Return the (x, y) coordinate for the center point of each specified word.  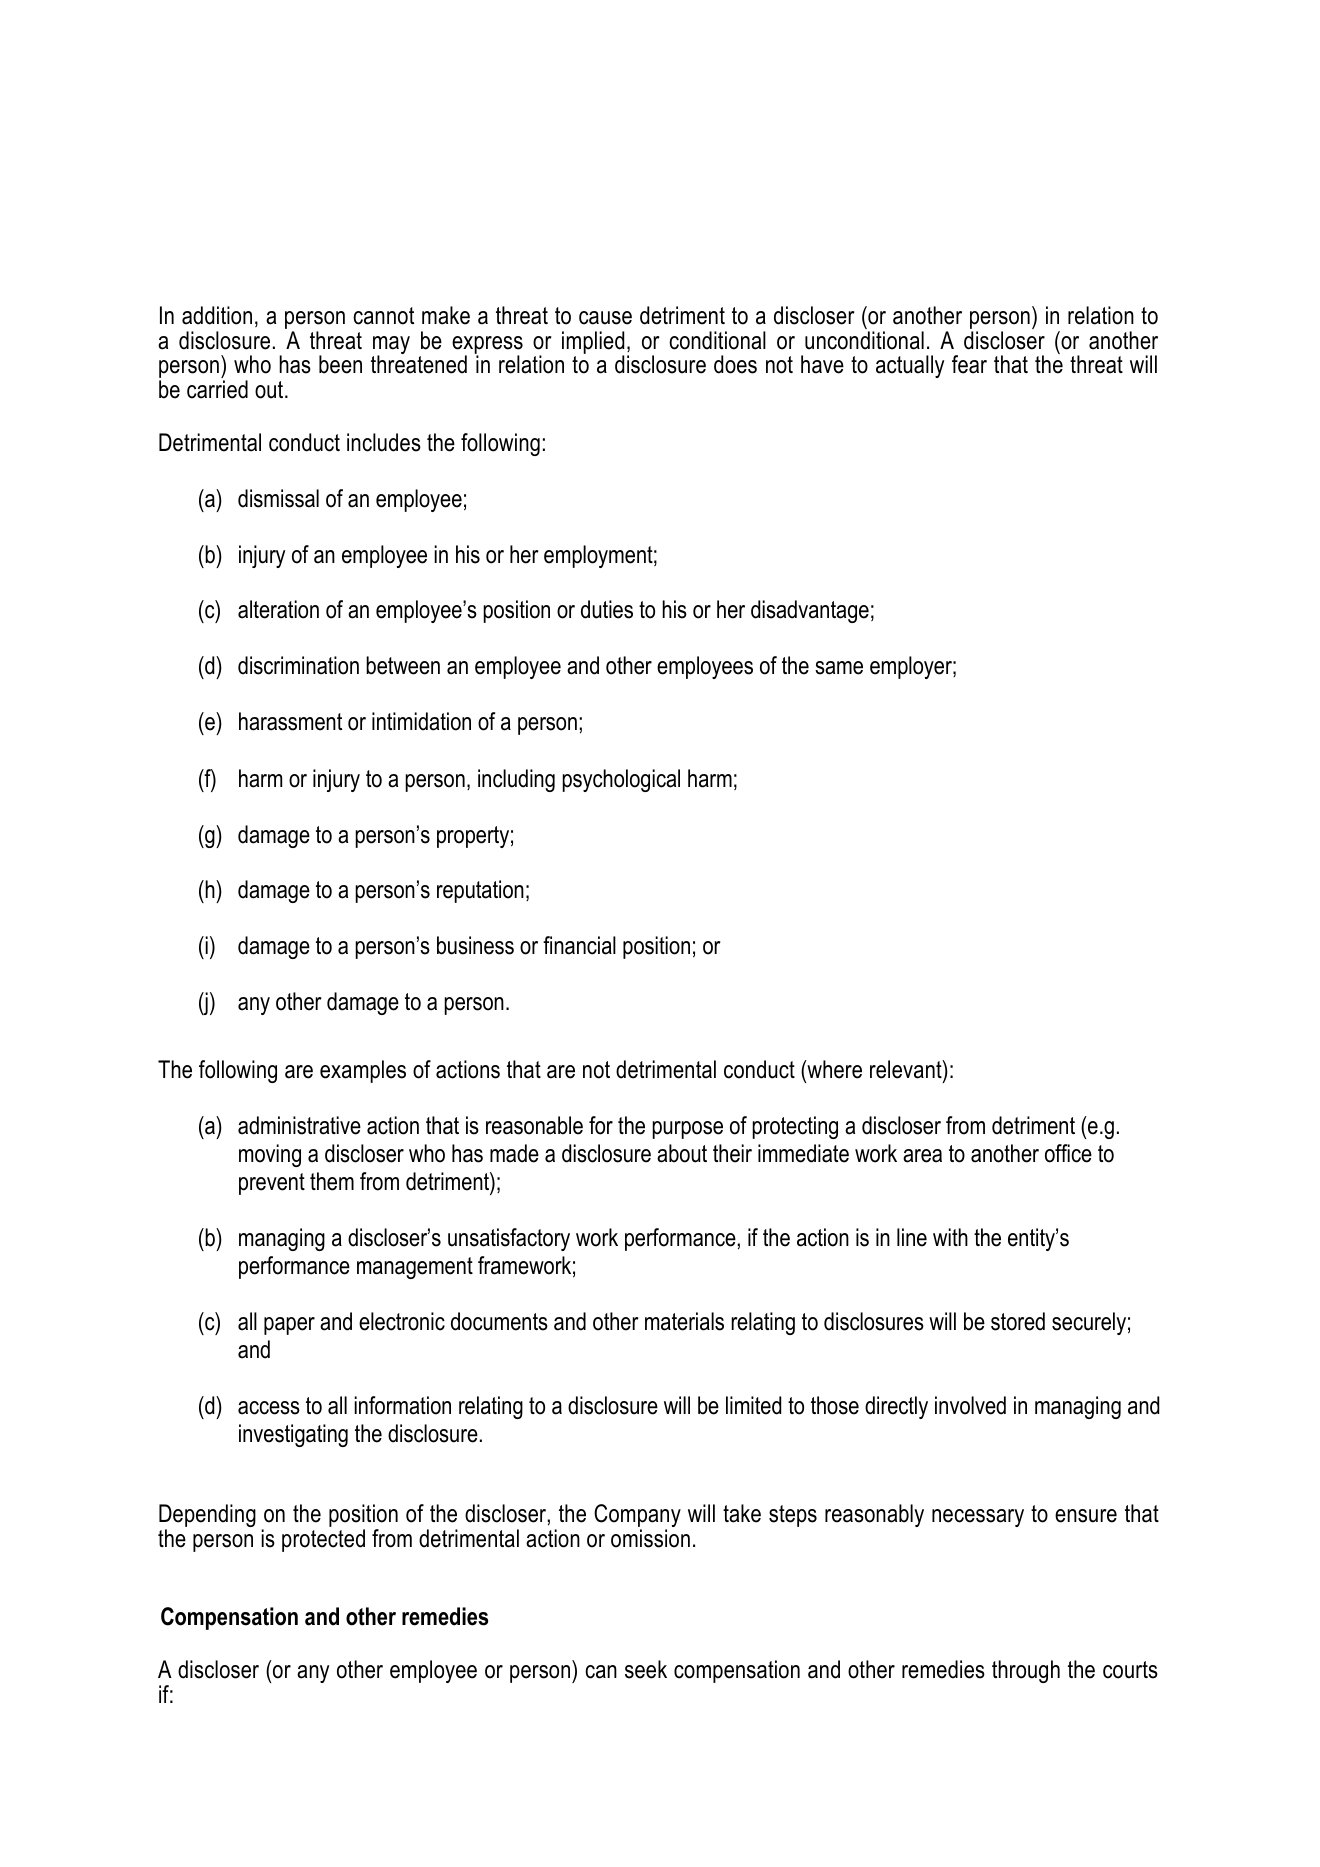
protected (323, 1540)
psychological (621, 780)
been (340, 364)
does (735, 364)
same (839, 668)
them (332, 1181)
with (950, 1237)
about (682, 1153)
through (1026, 1671)
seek (646, 1669)
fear (969, 364)
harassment (290, 721)
